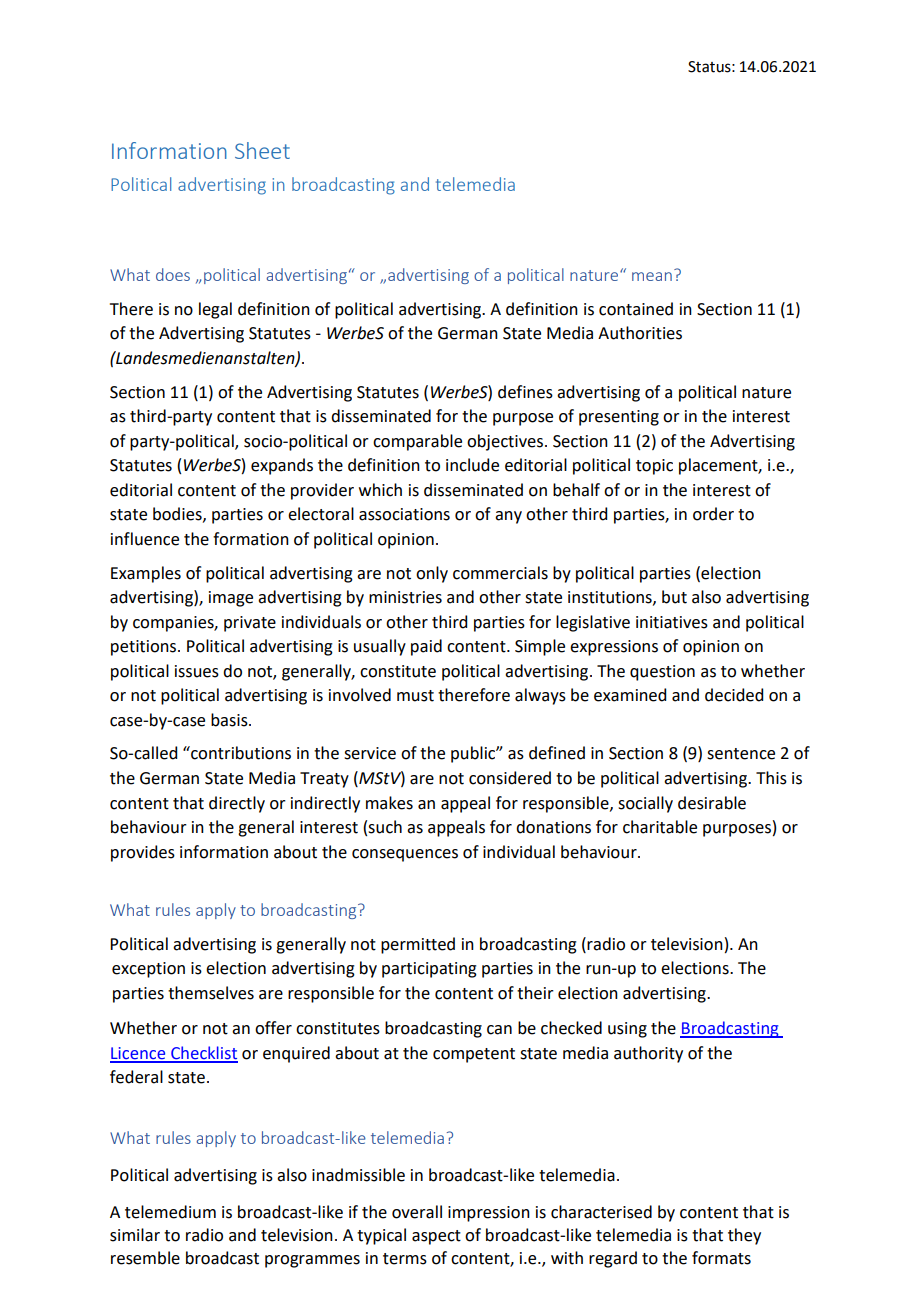  I want to click on contained, so click(636, 309).
